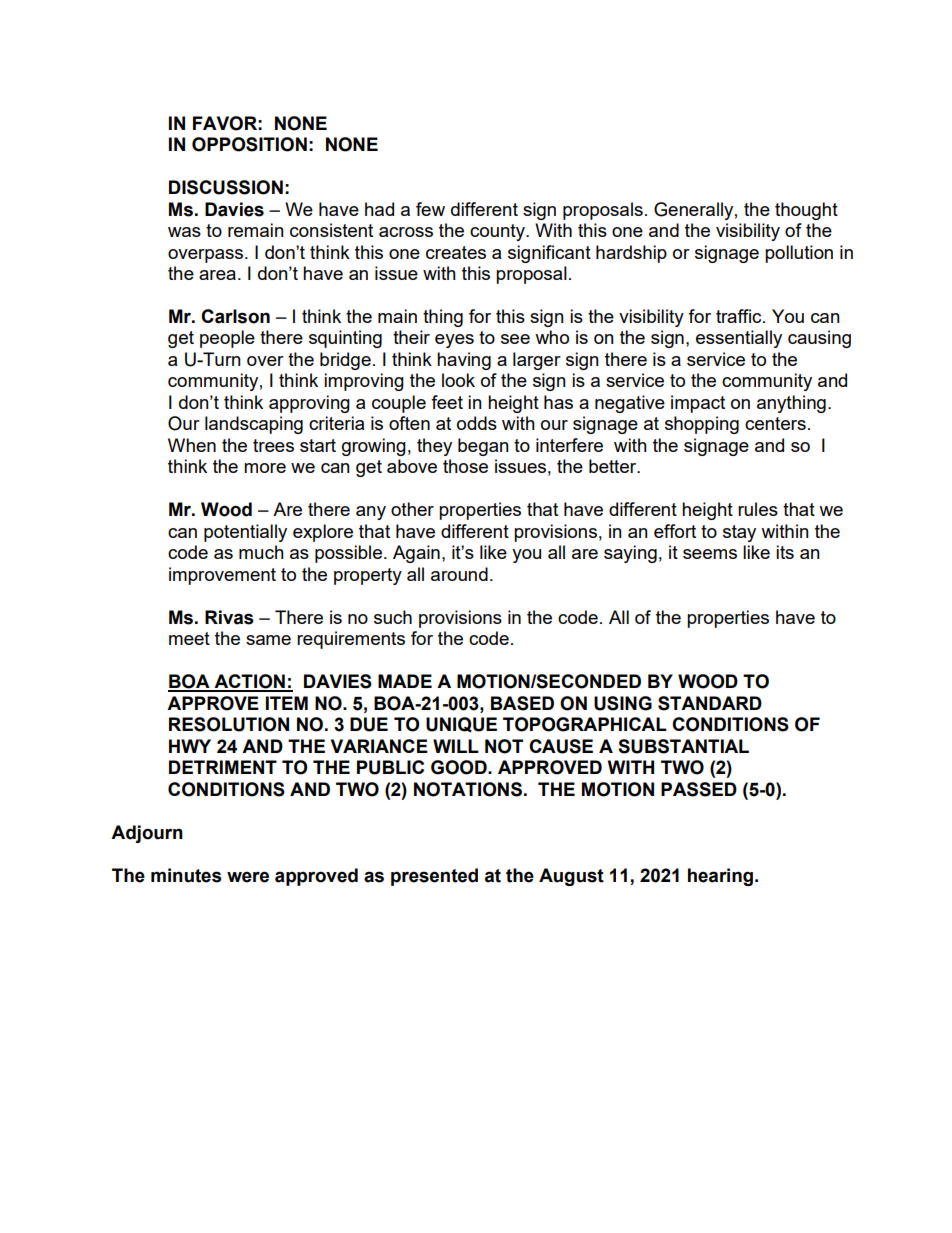 The height and width of the page is (1233, 952). Describe the element at coordinates (710, 554) in the page. I see `seems` at that location.
